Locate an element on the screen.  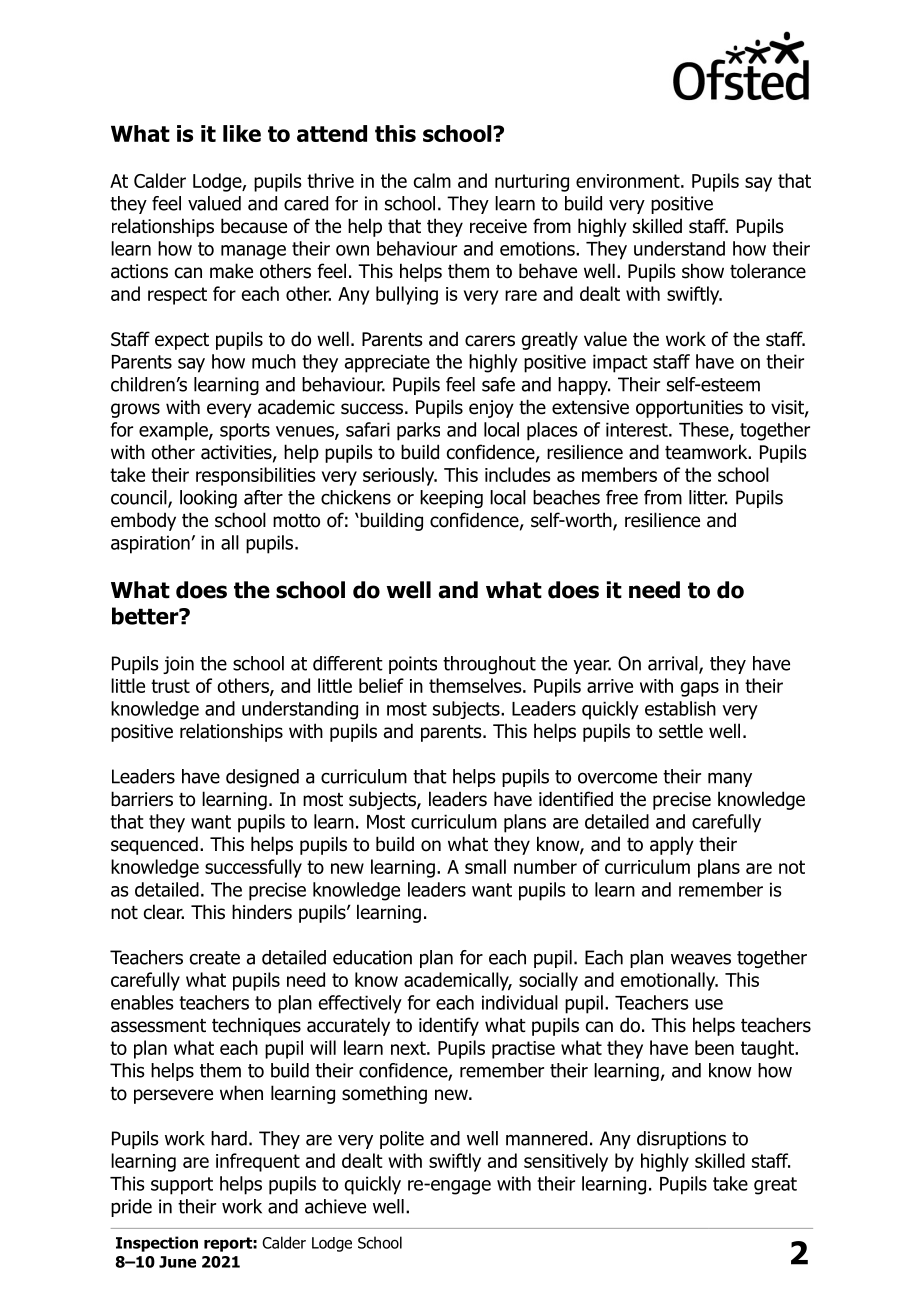
trust is located at coordinates (170, 686).
